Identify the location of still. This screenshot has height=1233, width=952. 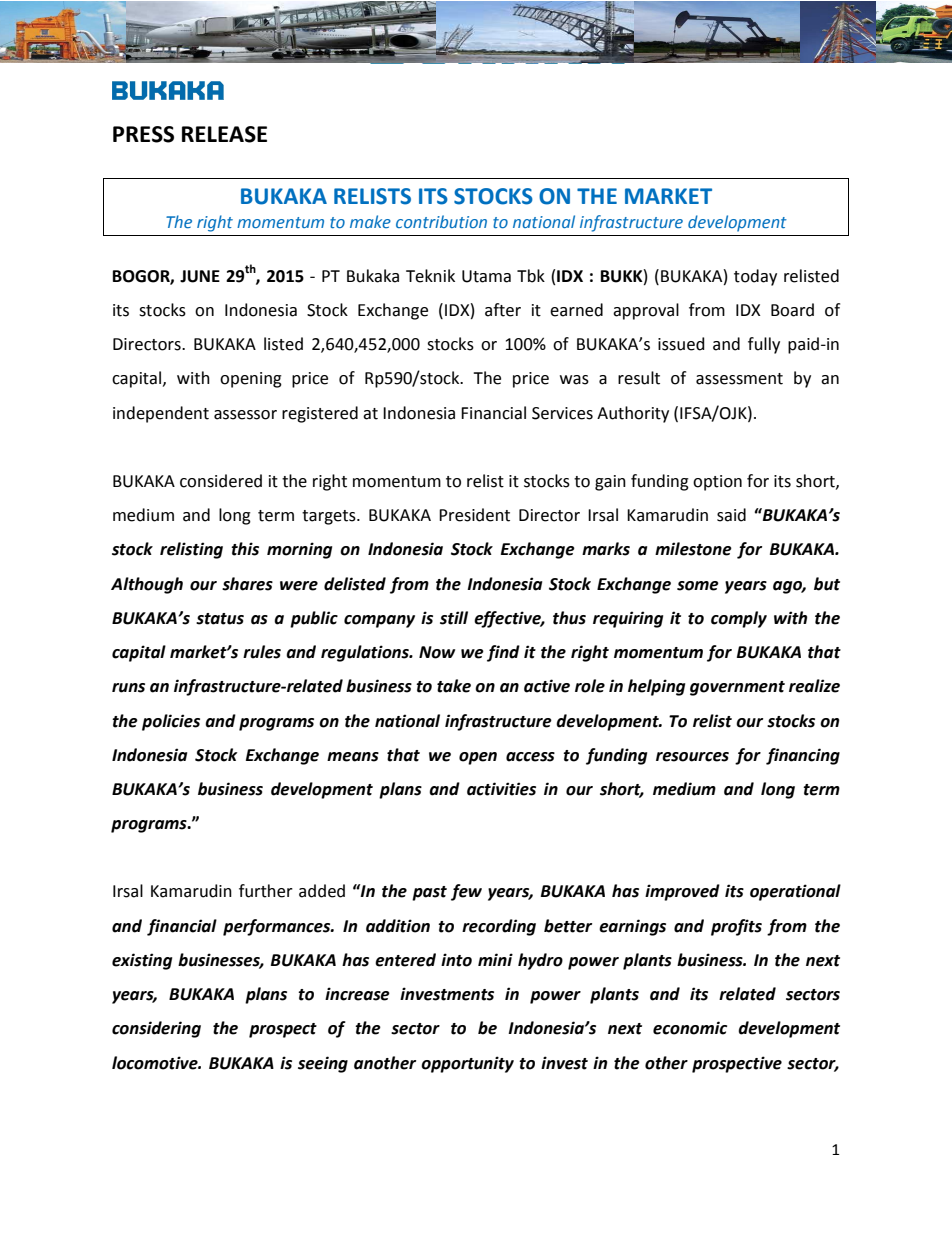
(454, 618).
